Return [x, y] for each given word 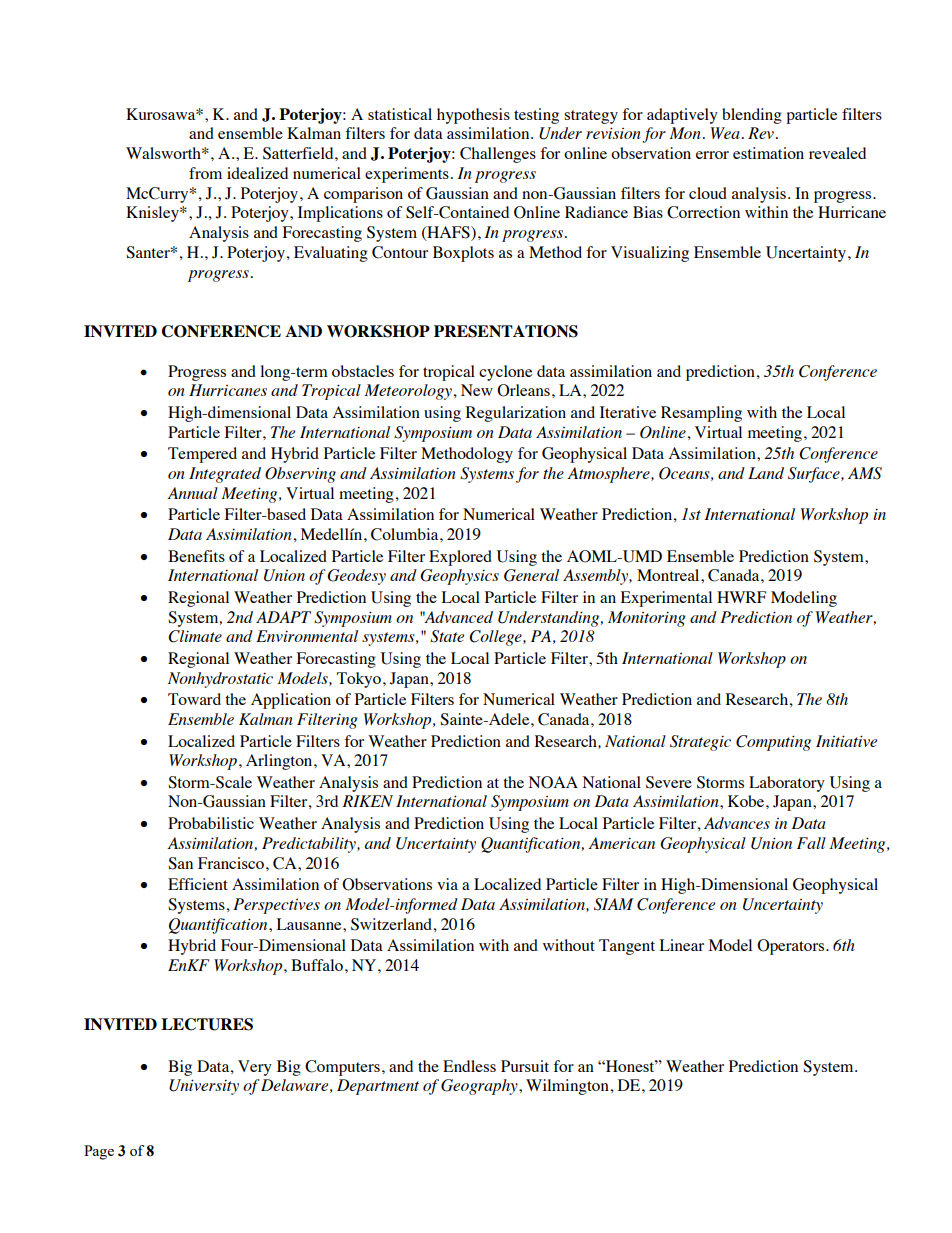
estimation [768, 153]
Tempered [202, 455]
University [204, 1087]
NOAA [553, 782]
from [205, 173]
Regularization [516, 414]
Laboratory [787, 784]
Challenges [498, 155]
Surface [815, 475]
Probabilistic [211, 823]
